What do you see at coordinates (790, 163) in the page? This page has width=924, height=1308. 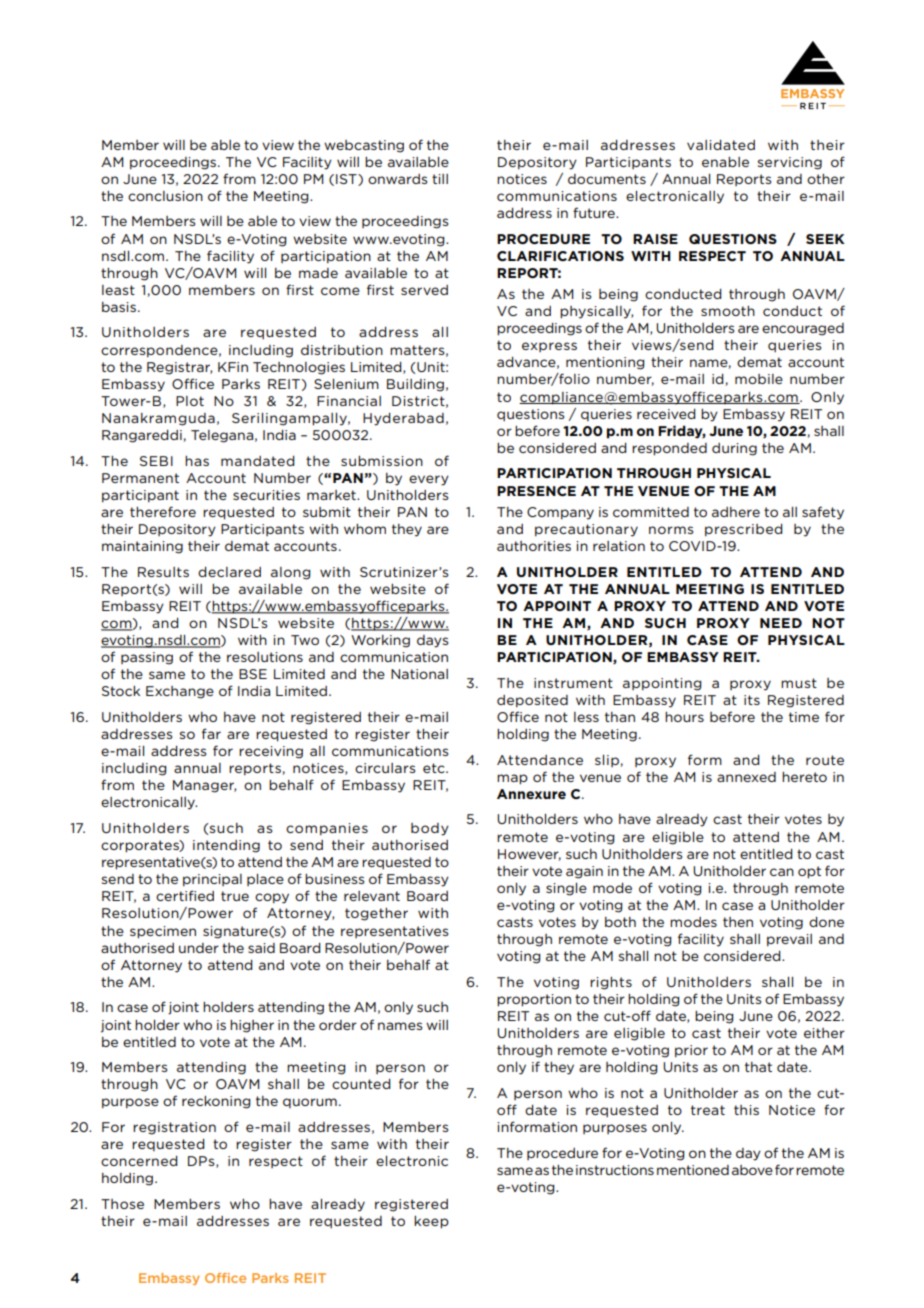 I see `servicing` at bounding box center [790, 163].
